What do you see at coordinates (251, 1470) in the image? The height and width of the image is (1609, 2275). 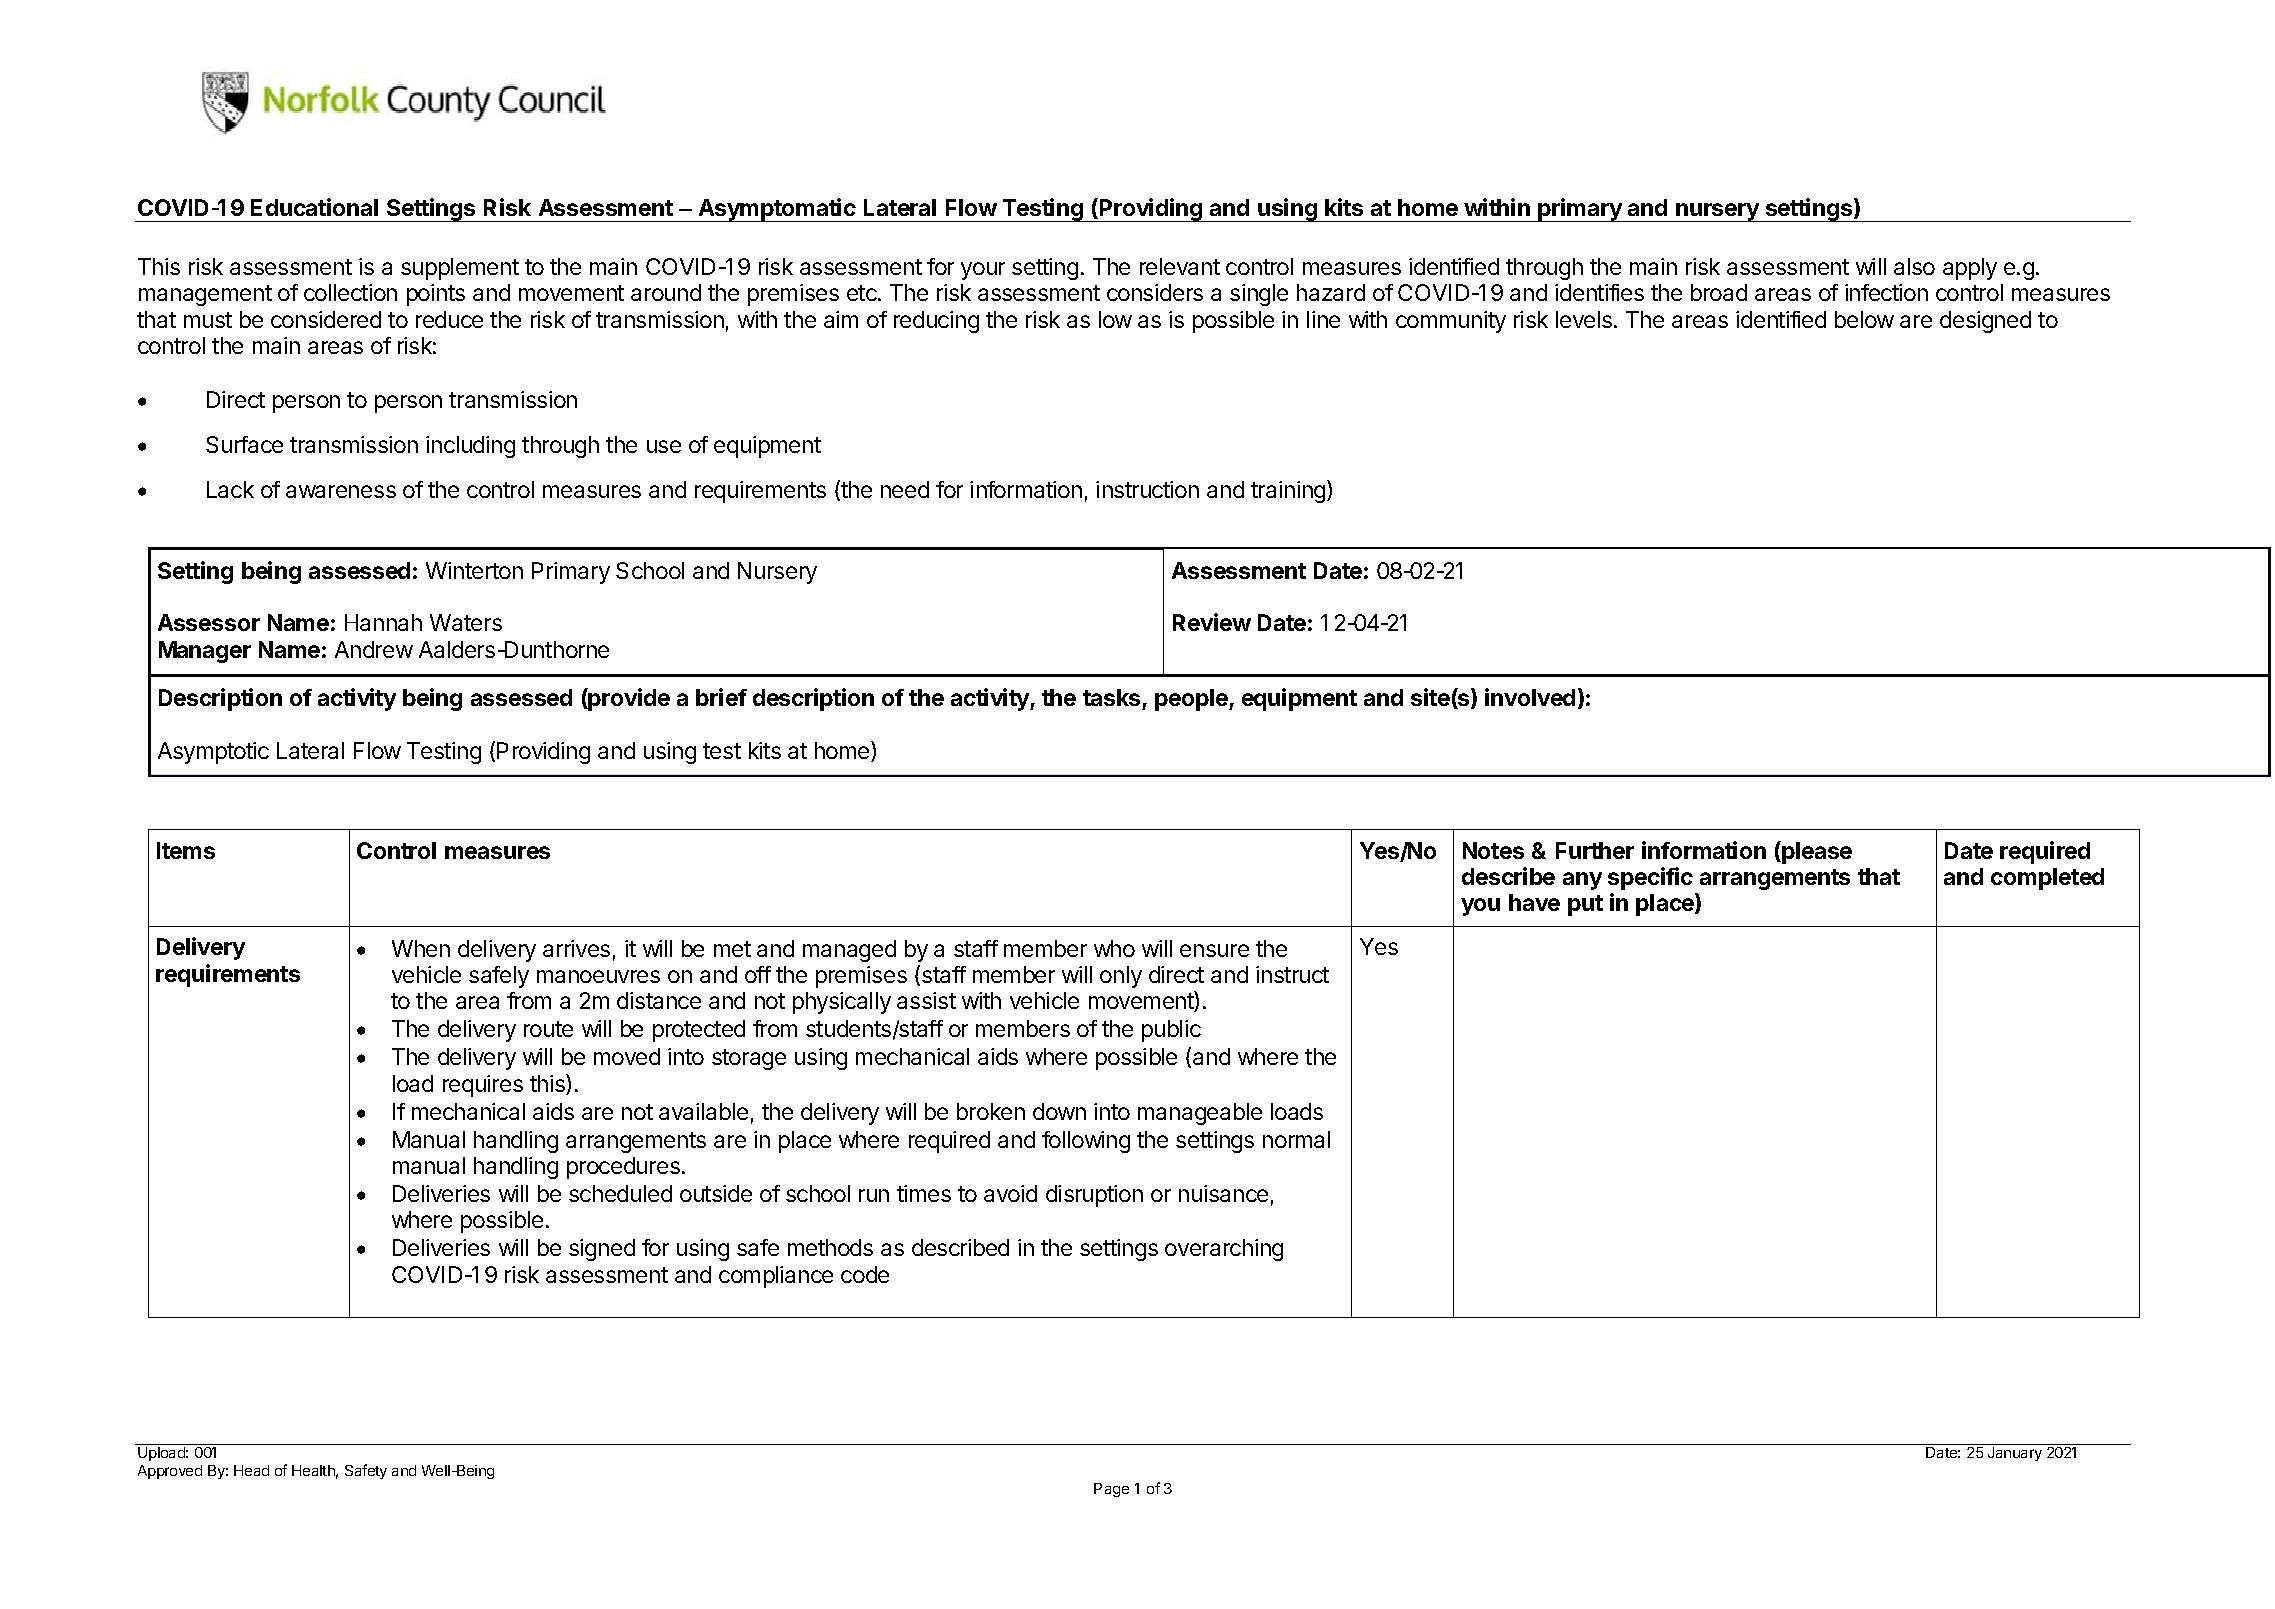 I see `Head` at bounding box center [251, 1470].
